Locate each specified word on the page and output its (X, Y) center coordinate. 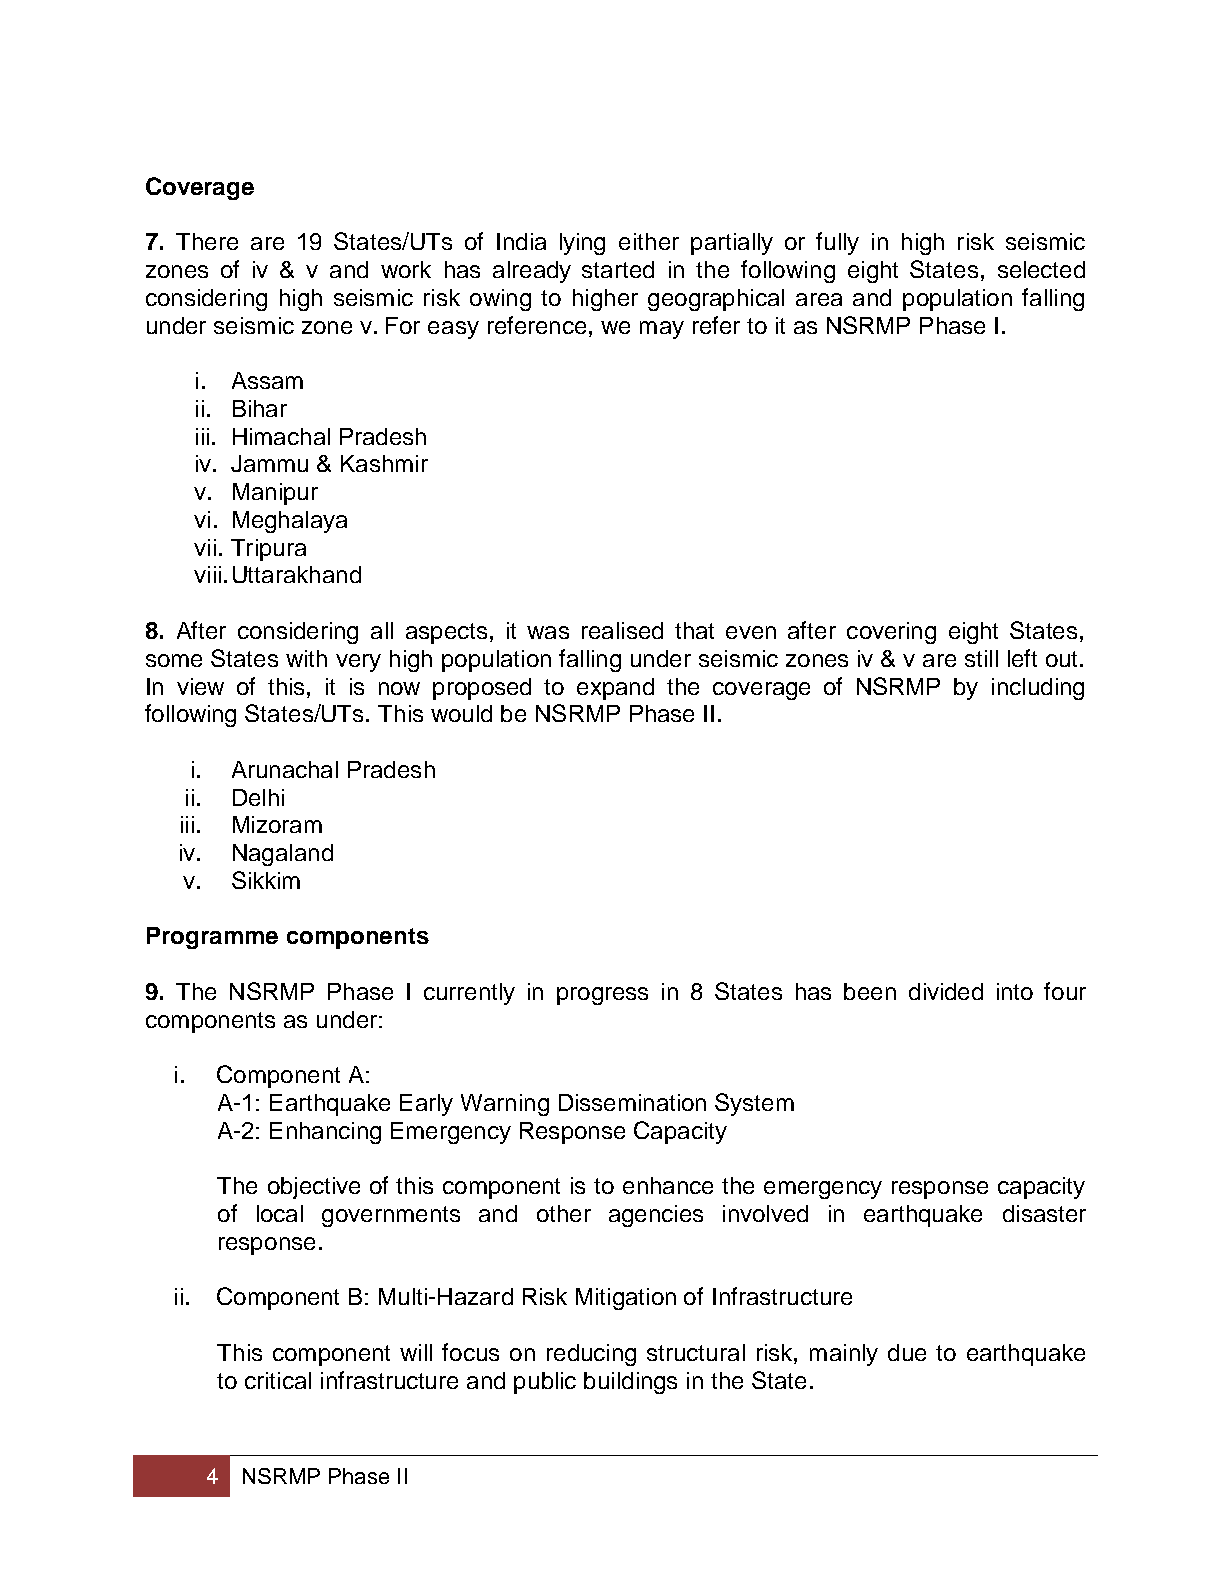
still (981, 658)
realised (622, 630)
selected (1041, 269)
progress (602, 996)
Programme (212, 938)
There (207, 241)
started (618, 269)
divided (946, 991)
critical (278, 1380)
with (306, 658)
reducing (591, 1355)
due (907, 1352)
